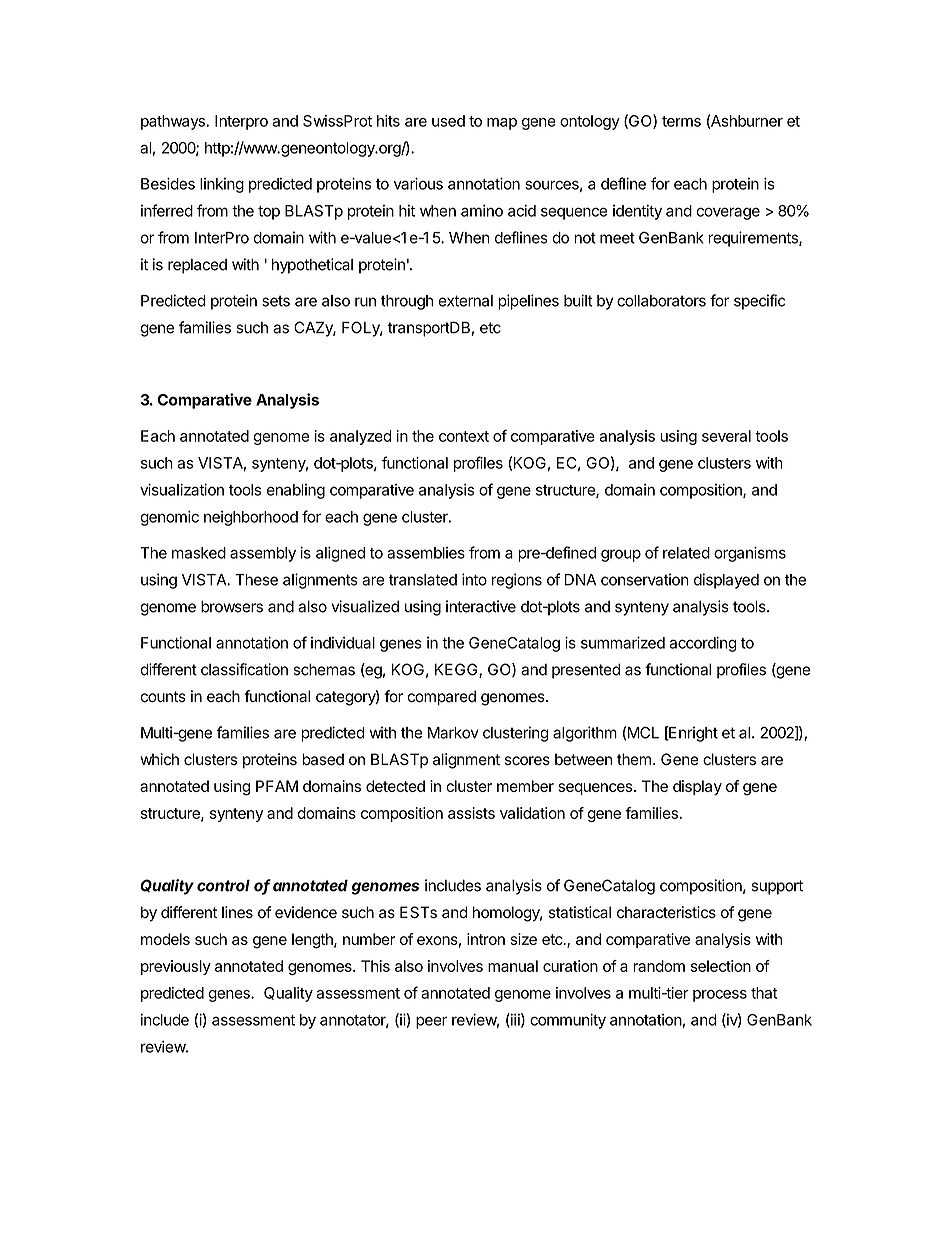 This screenshot has width=952, height=1233. What do you see at coordinates (176, 967) in the screenshot?
I see `previously` at bounding box center [176, 967].
